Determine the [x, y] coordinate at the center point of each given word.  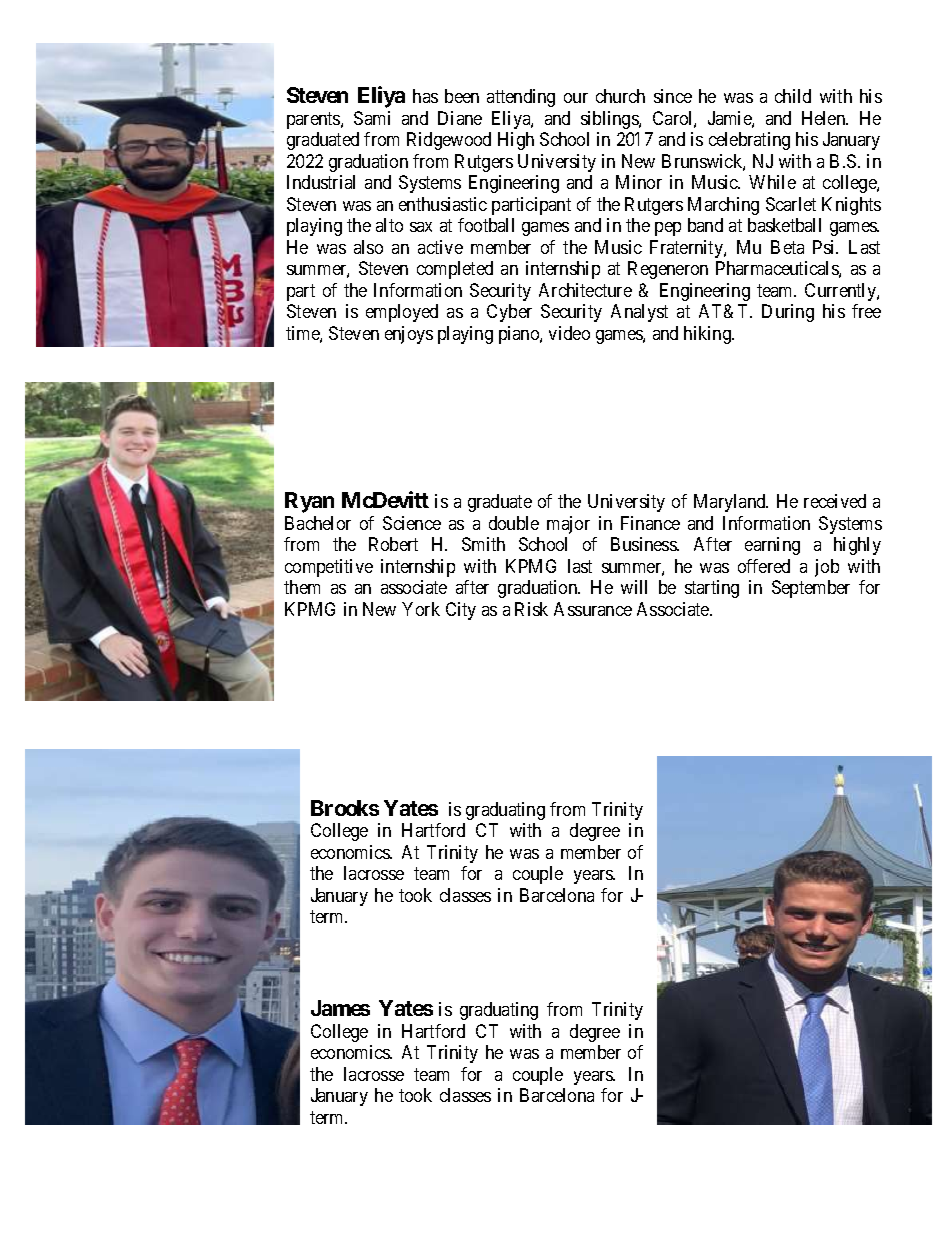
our [576, 98]
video [569, 333]
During [788, 313]
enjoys [409, 335]
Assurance [593, 609]
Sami [372, 118]
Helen [825, 118]
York [421, 609]
